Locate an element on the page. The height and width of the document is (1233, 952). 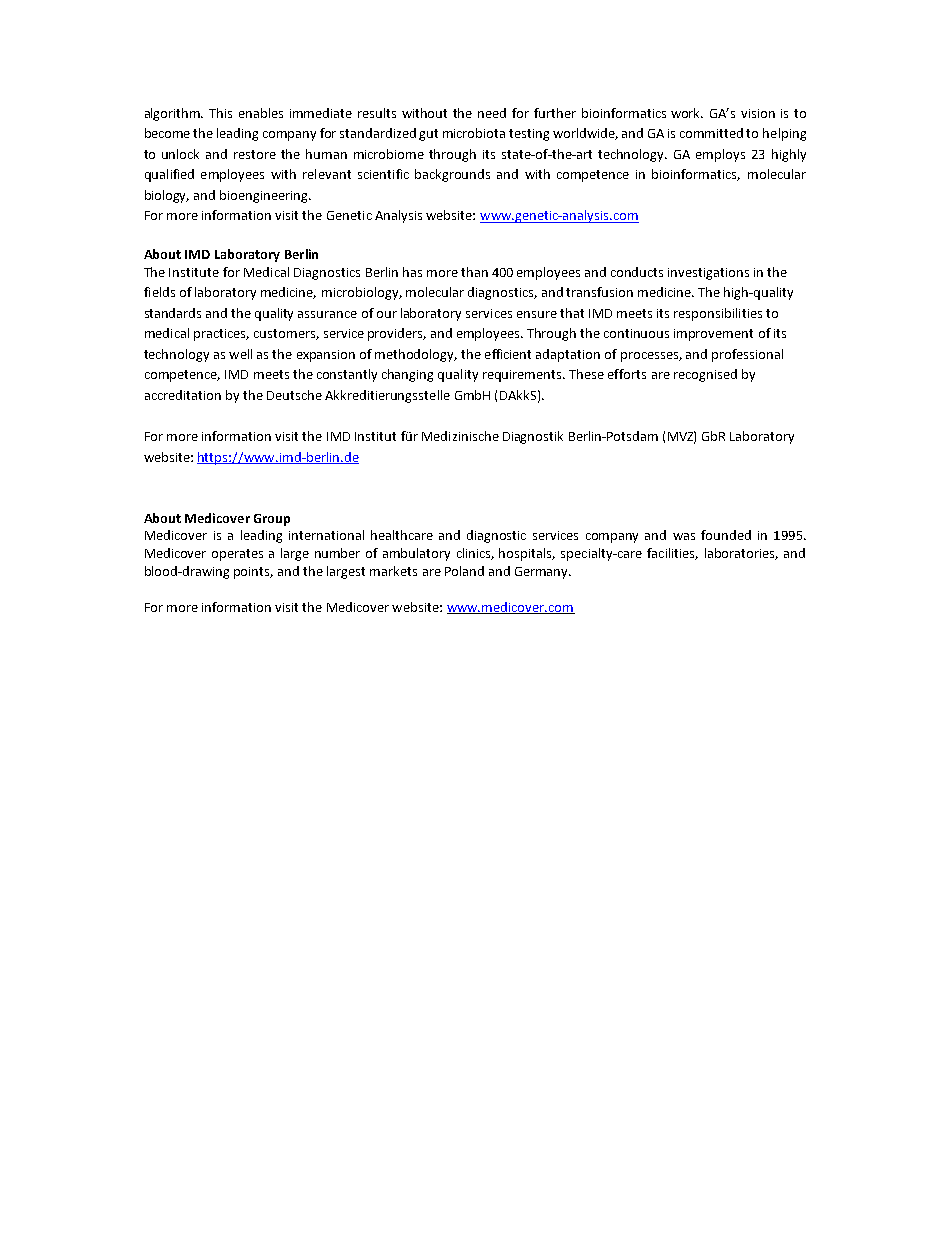
This is located at coordinates (220, 113).
